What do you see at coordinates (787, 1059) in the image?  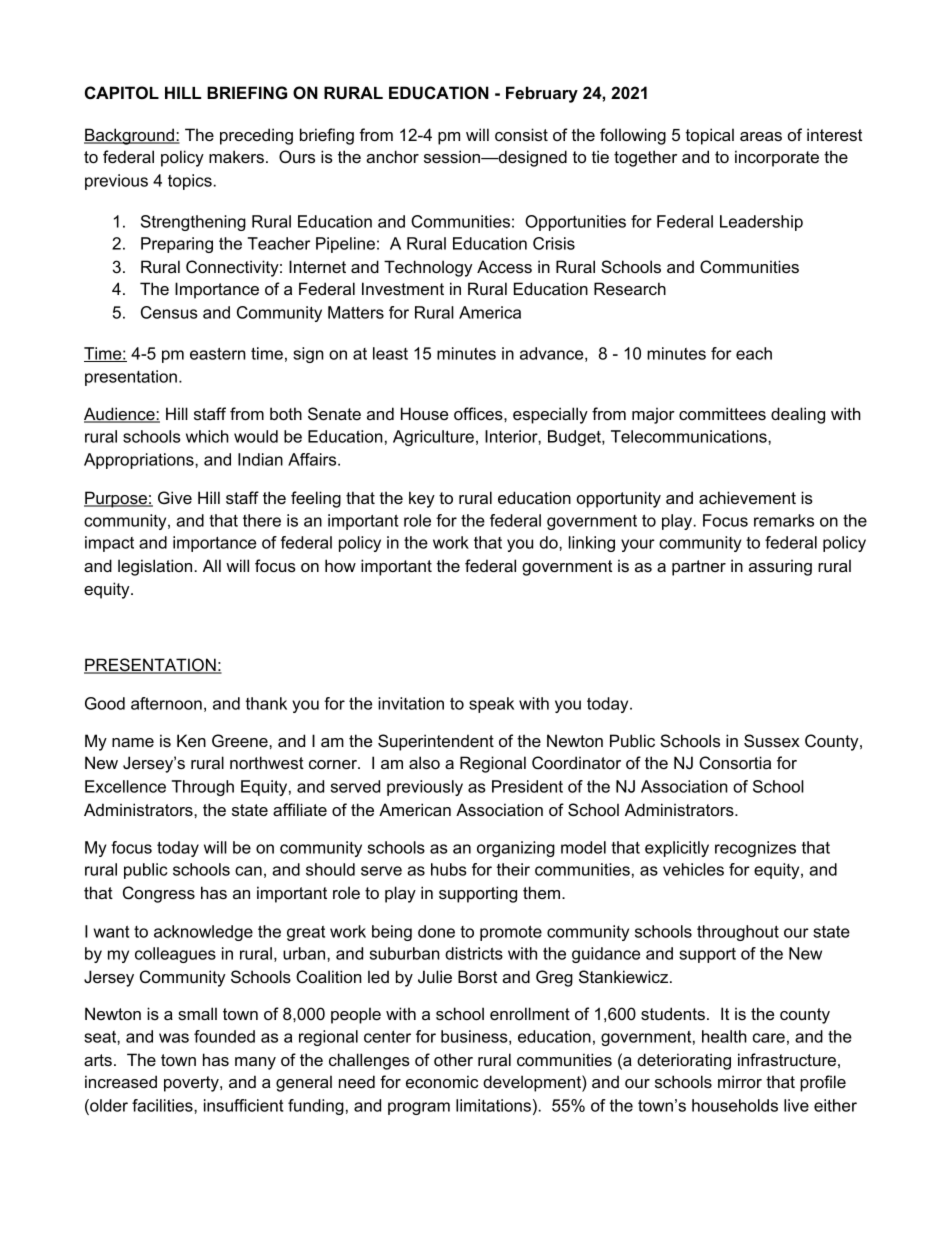 I see `infrastructure` at bounding box center [787, 1059].
